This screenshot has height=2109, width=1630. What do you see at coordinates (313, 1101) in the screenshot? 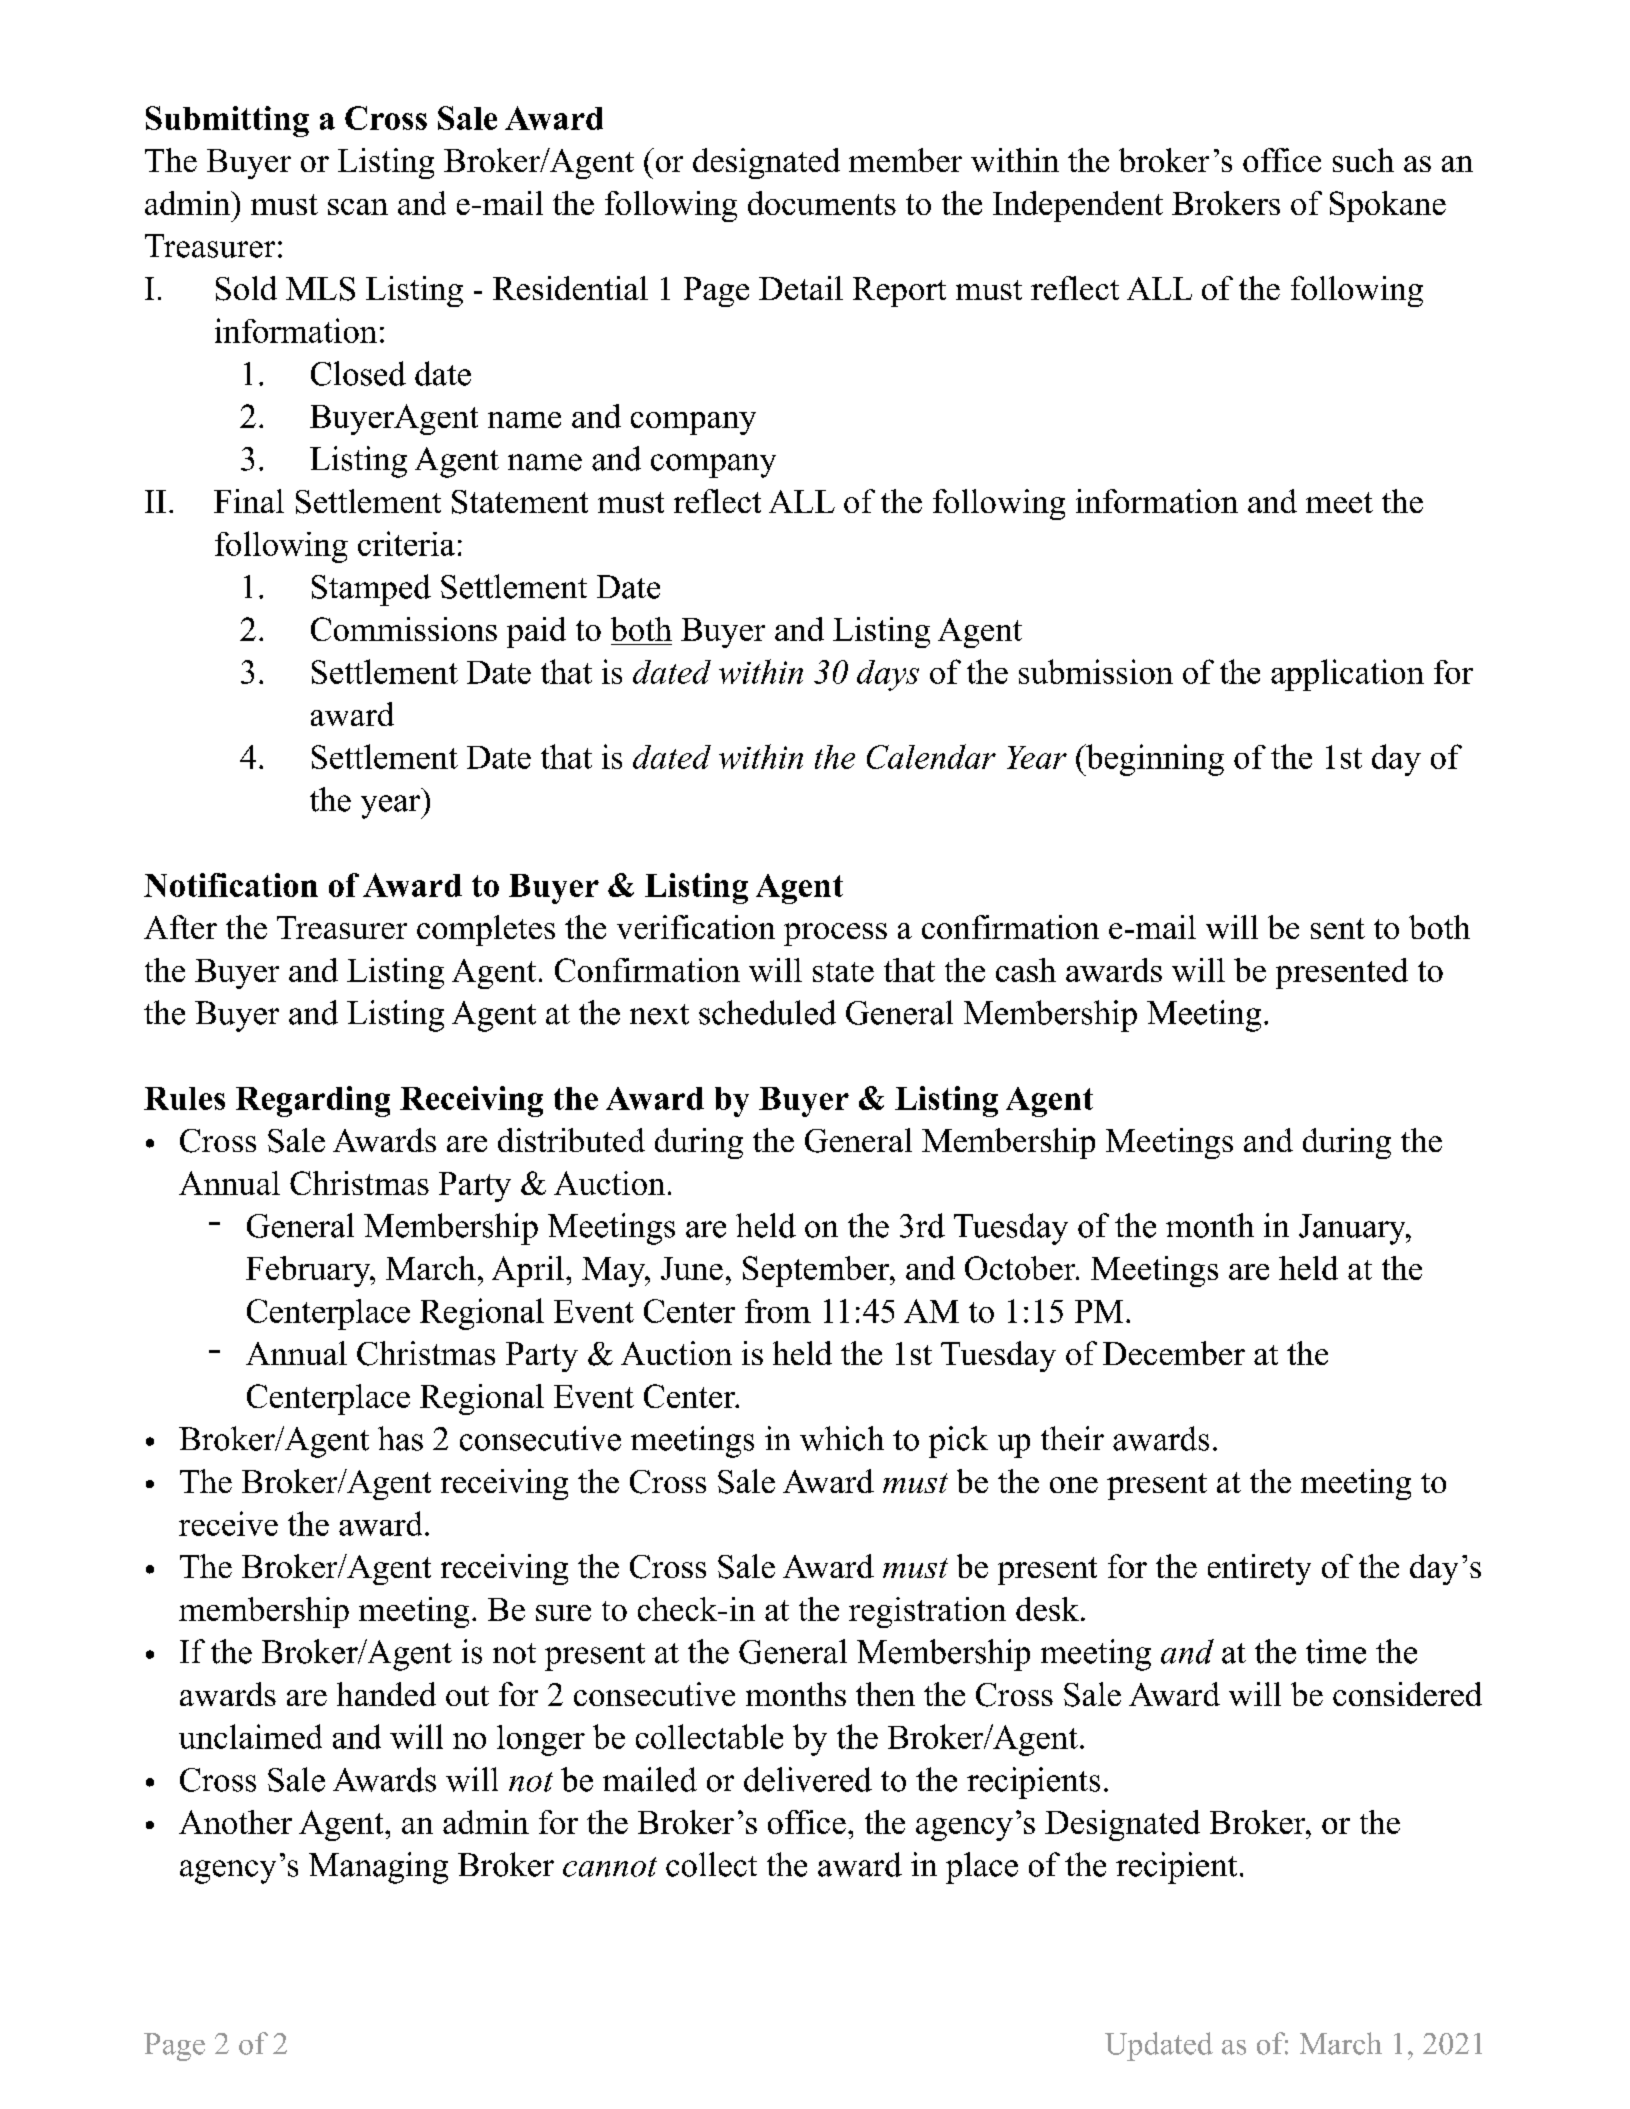
I see `Regarding` at bounding box center [313, 1101].
